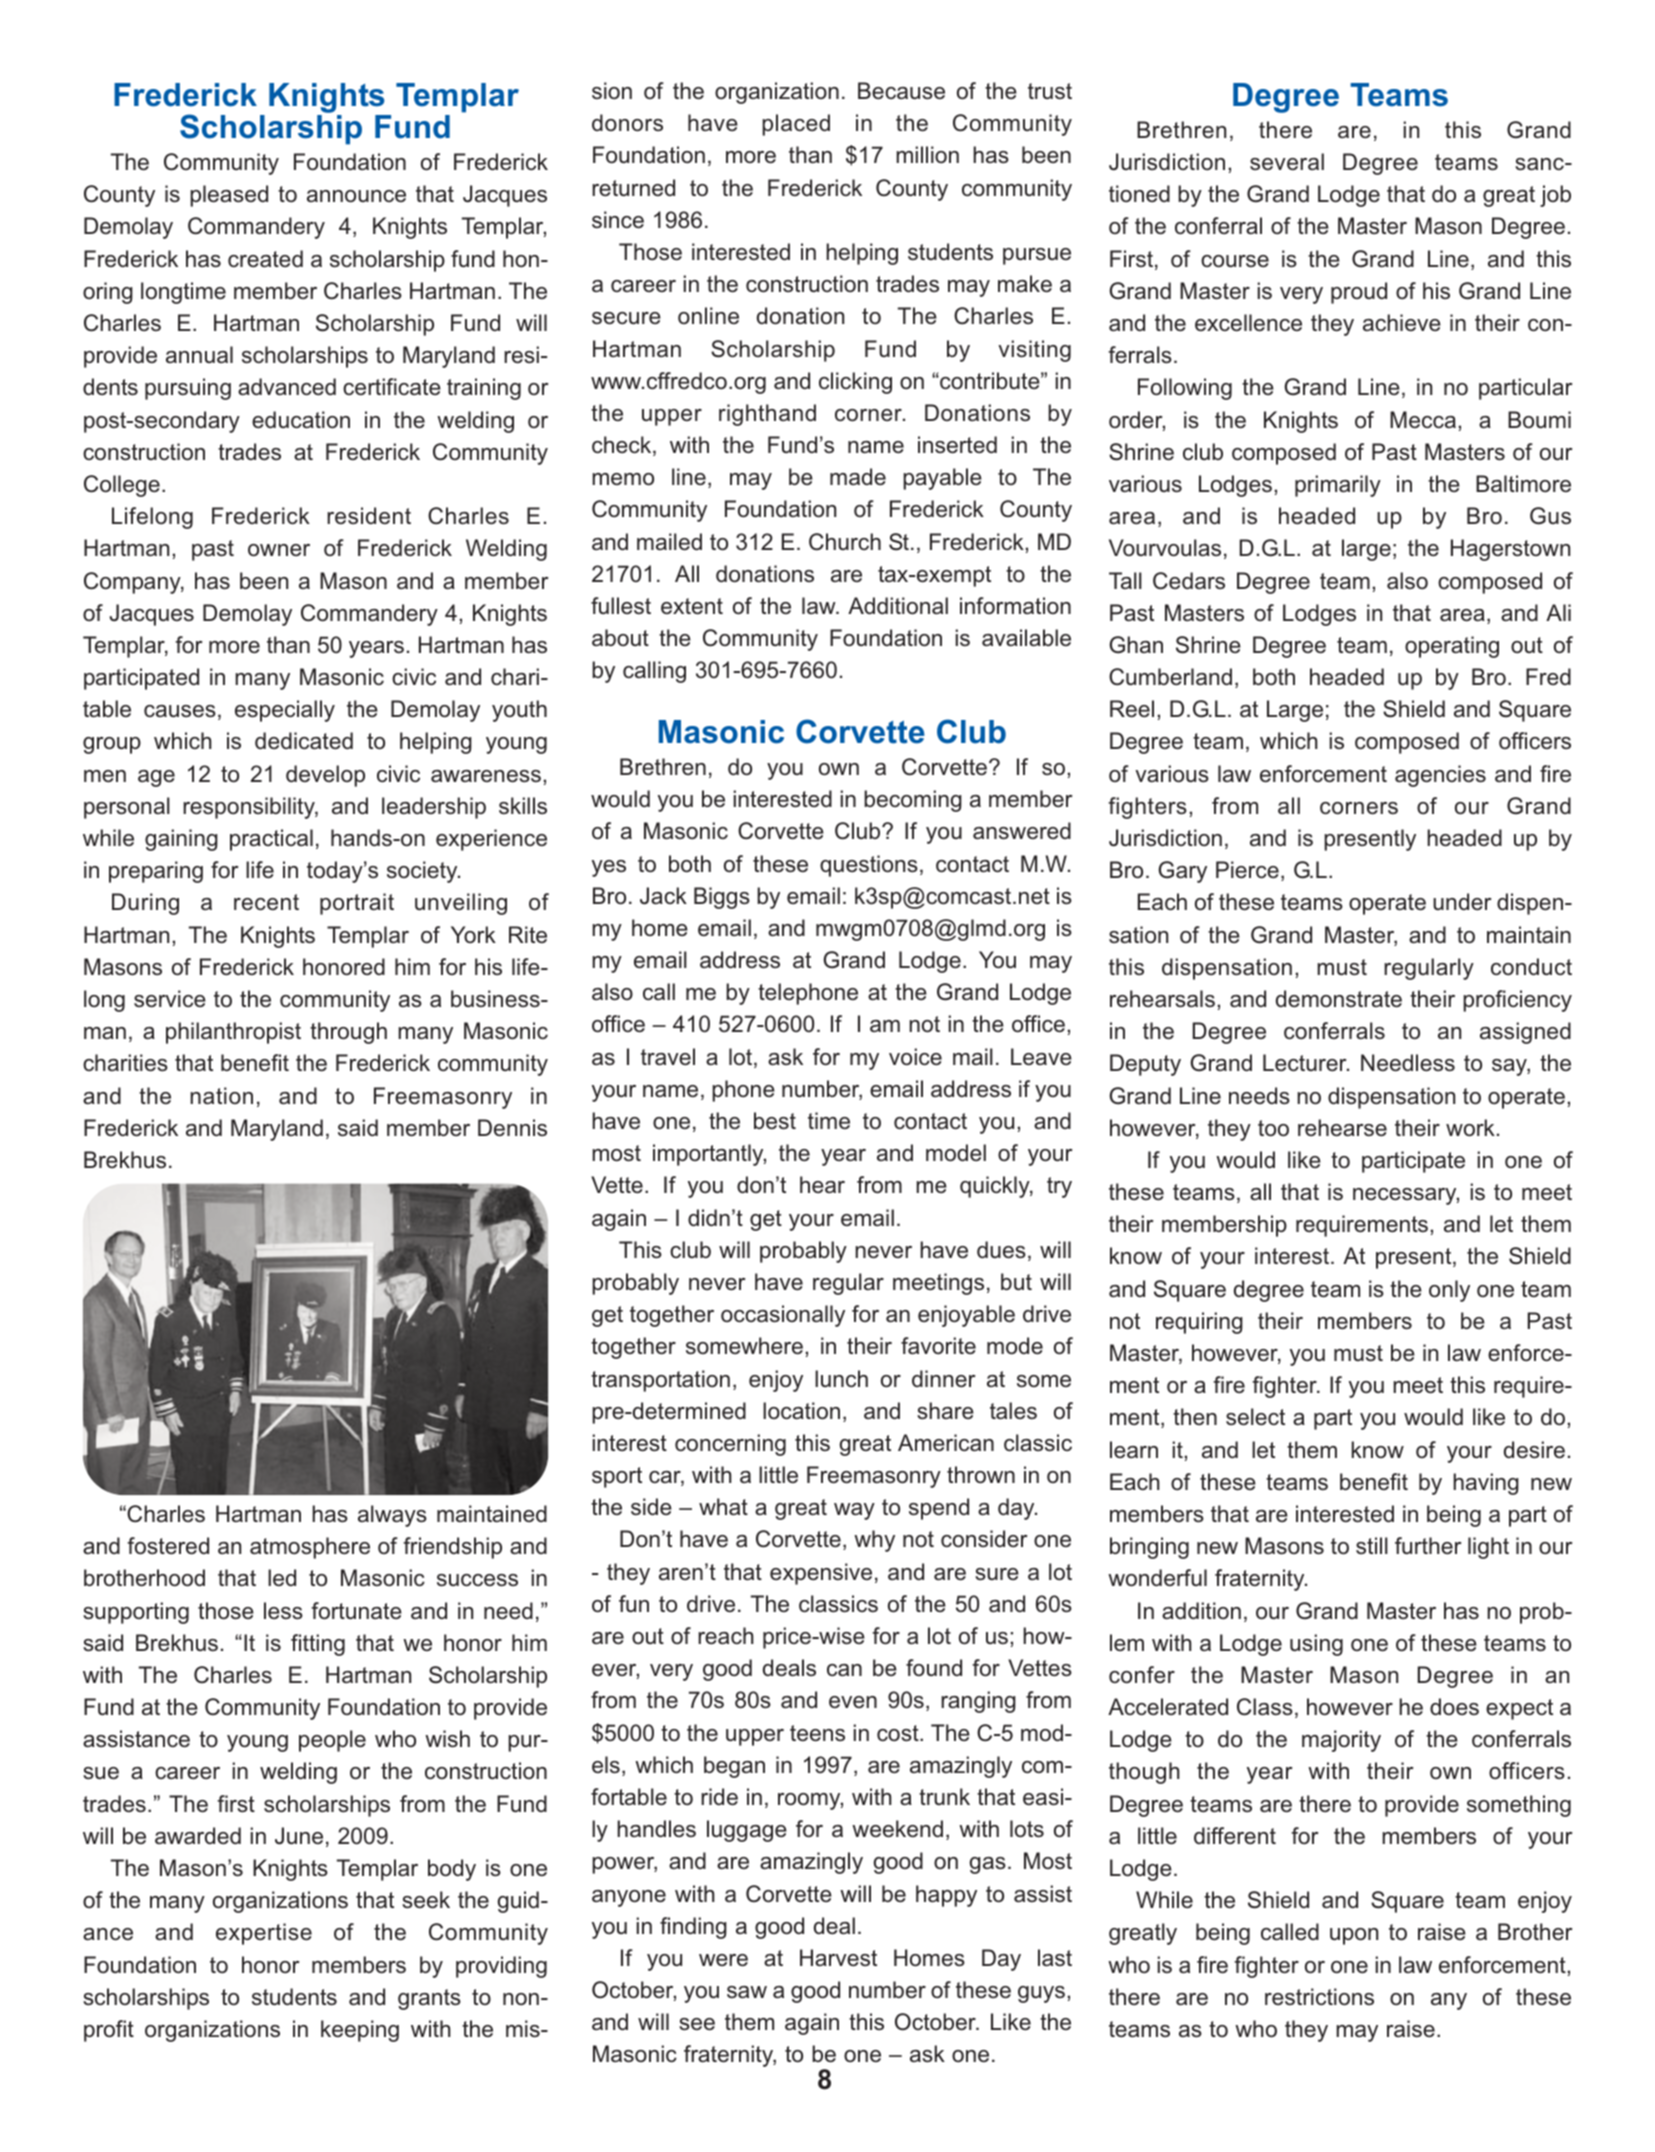  Describe the element at coordinates (1555, 196) in the document. I see `job` at that location.
